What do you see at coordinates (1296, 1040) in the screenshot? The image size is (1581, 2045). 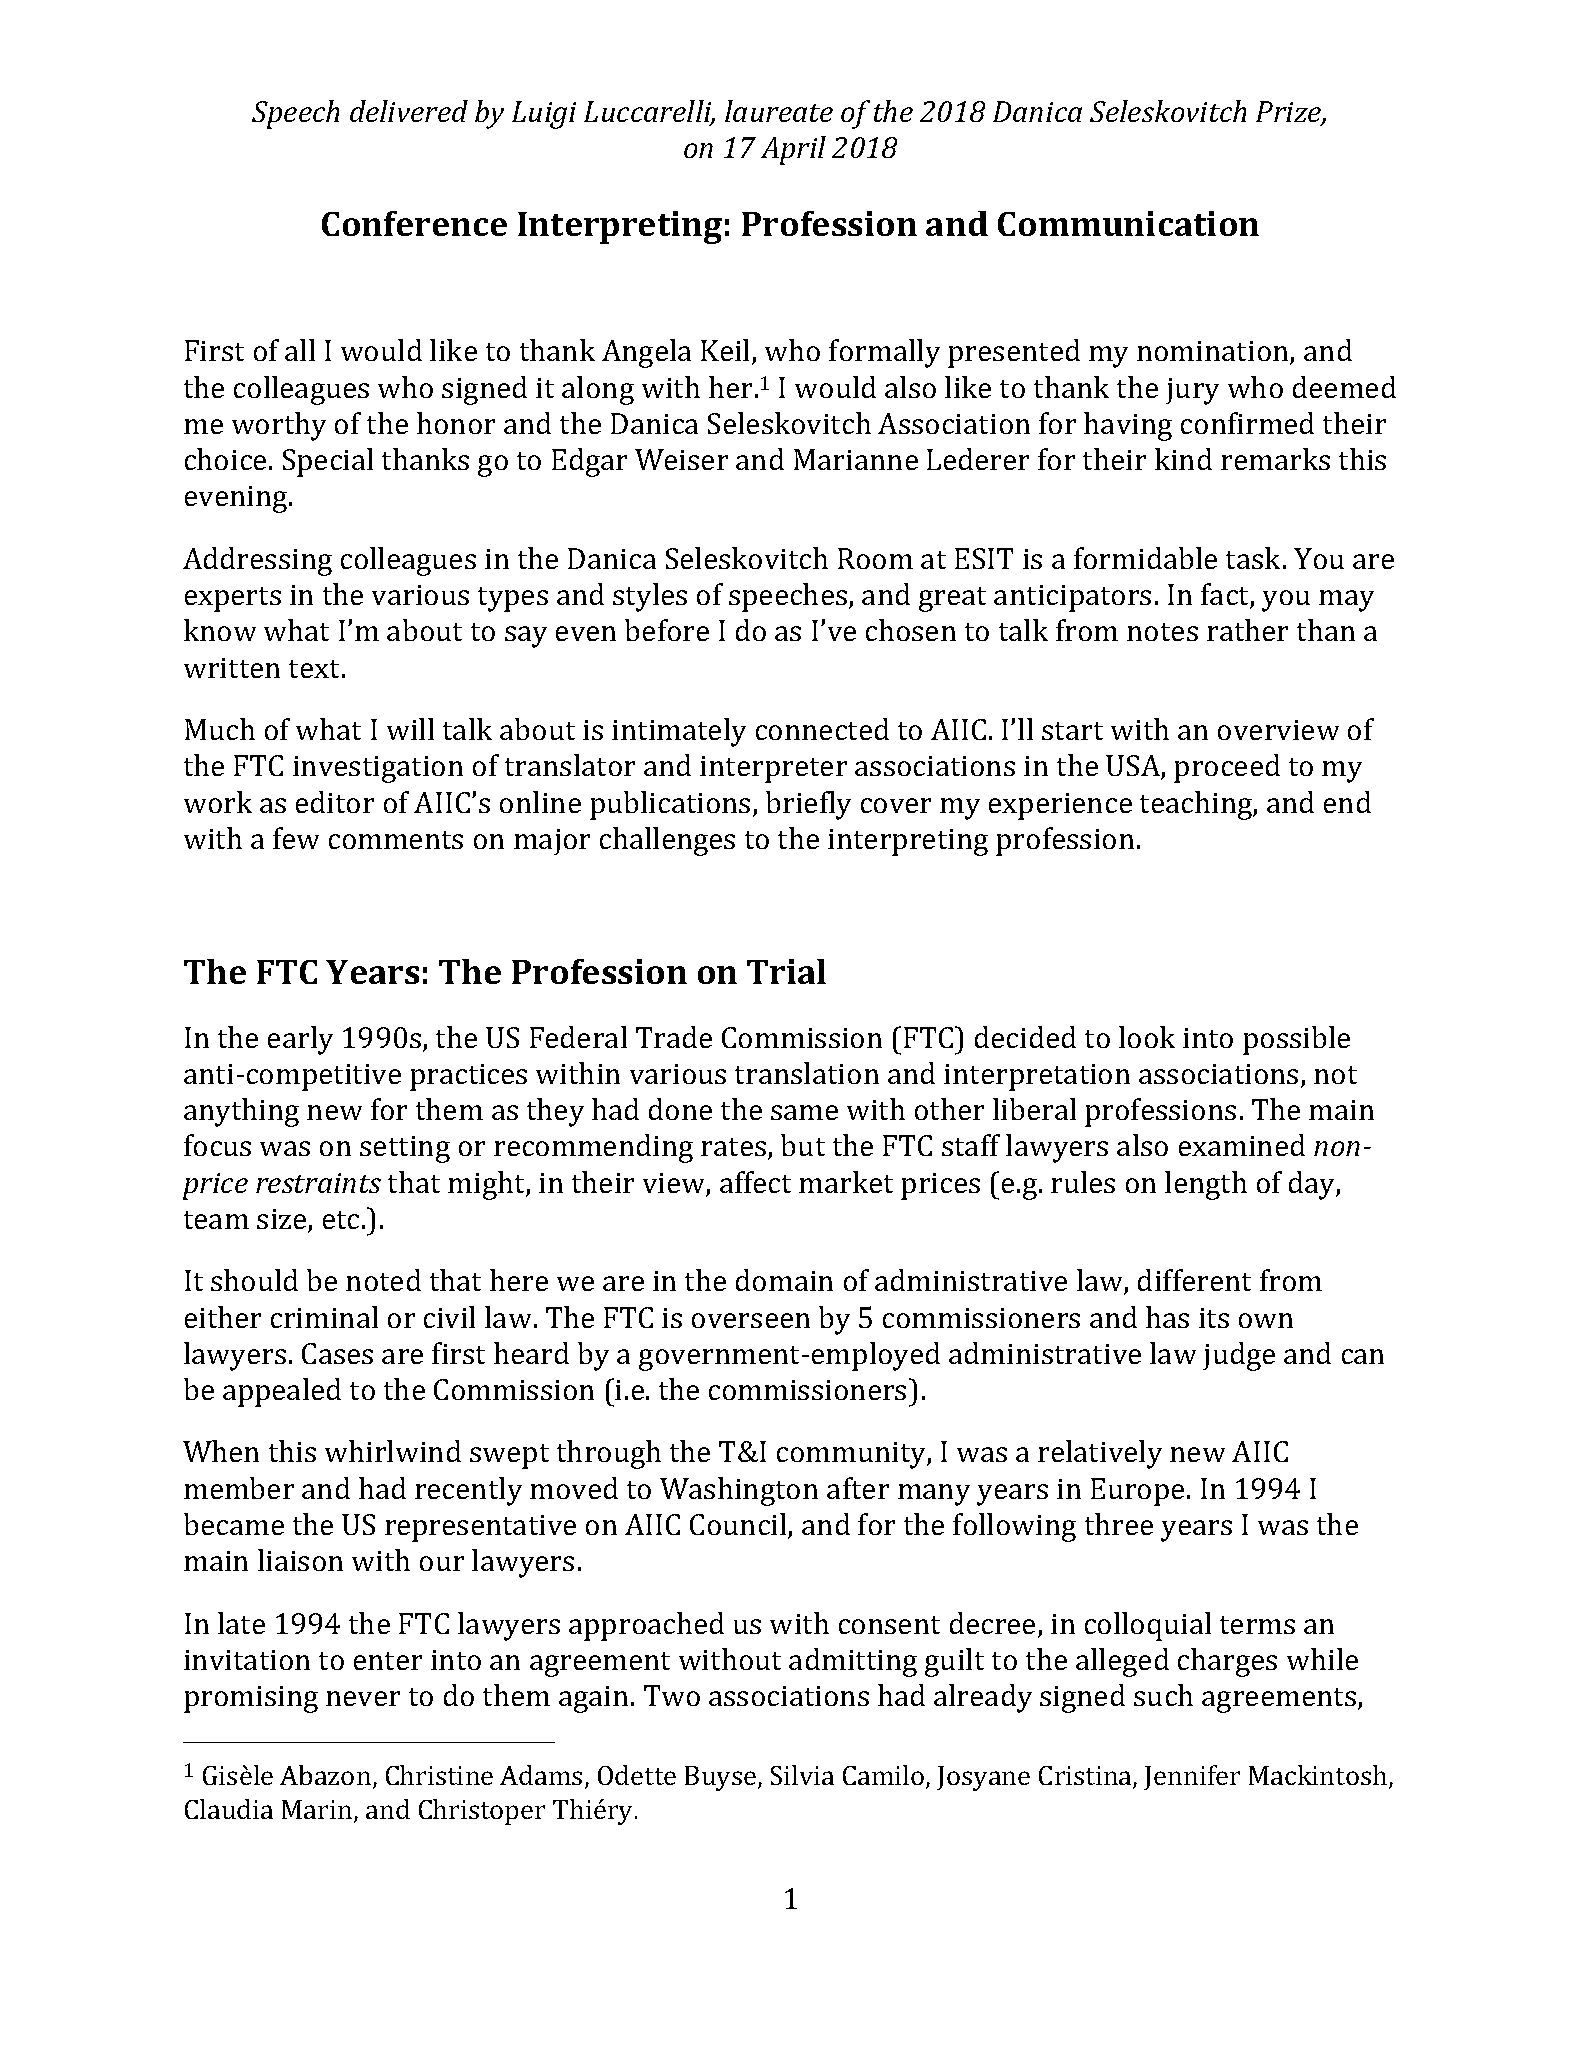 I see `possible` at bounding box center [1296, 1040].
